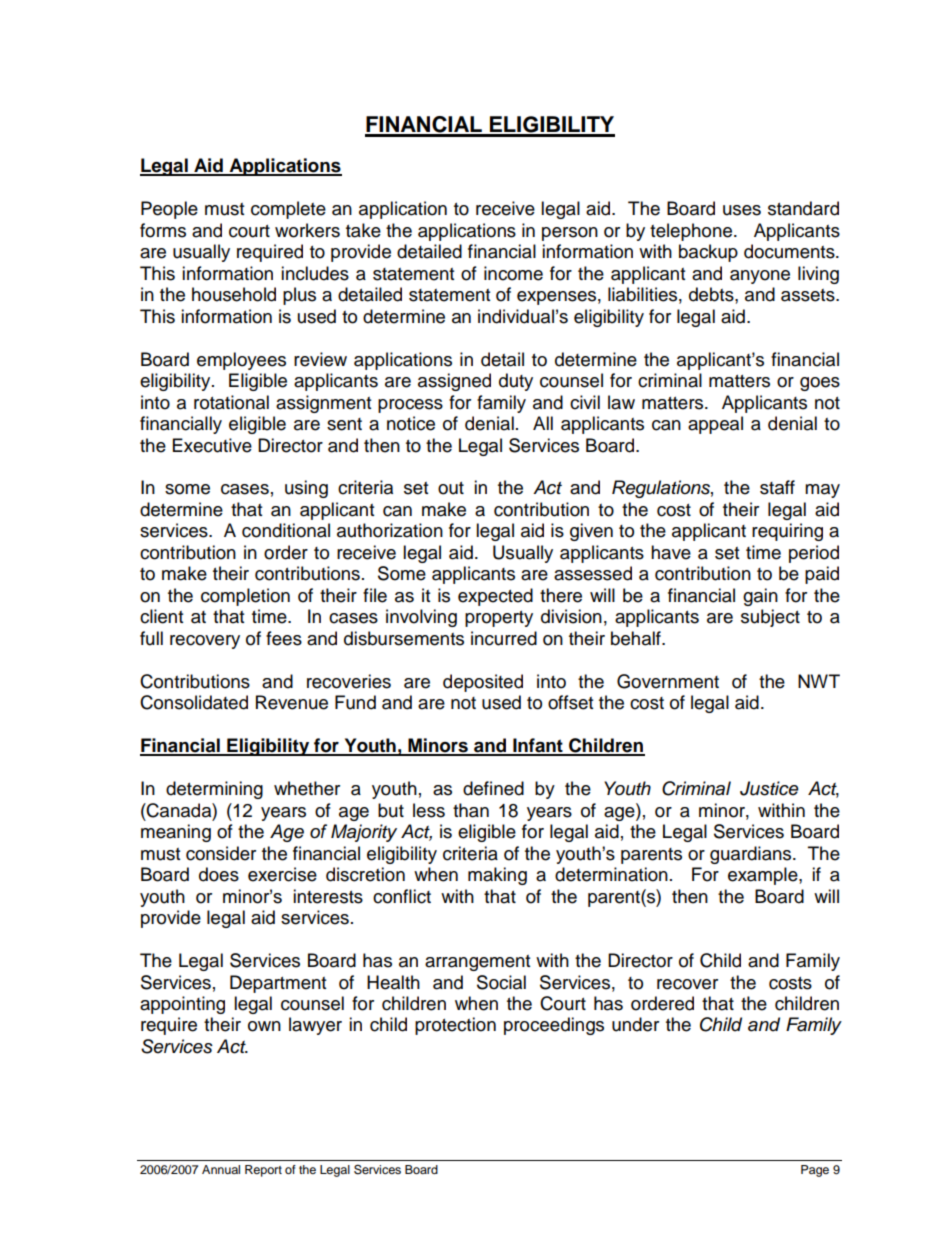 The height and width of the image is (1233, 952). What do you see at coordinates (815, 1171) in the image?
I see `Page` at bounding box center [815, 1171].
